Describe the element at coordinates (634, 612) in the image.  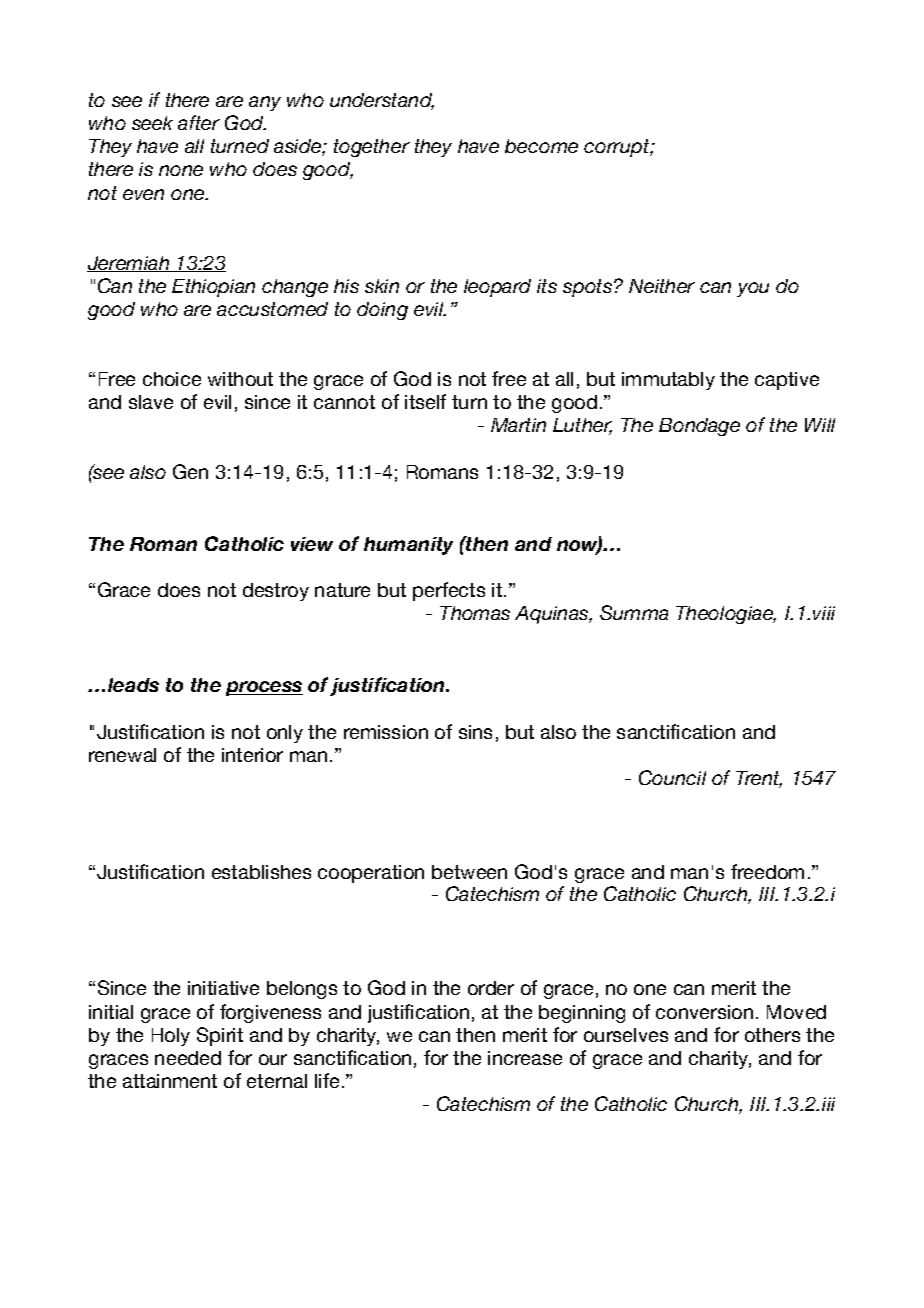
I see `Summa` at that location.
